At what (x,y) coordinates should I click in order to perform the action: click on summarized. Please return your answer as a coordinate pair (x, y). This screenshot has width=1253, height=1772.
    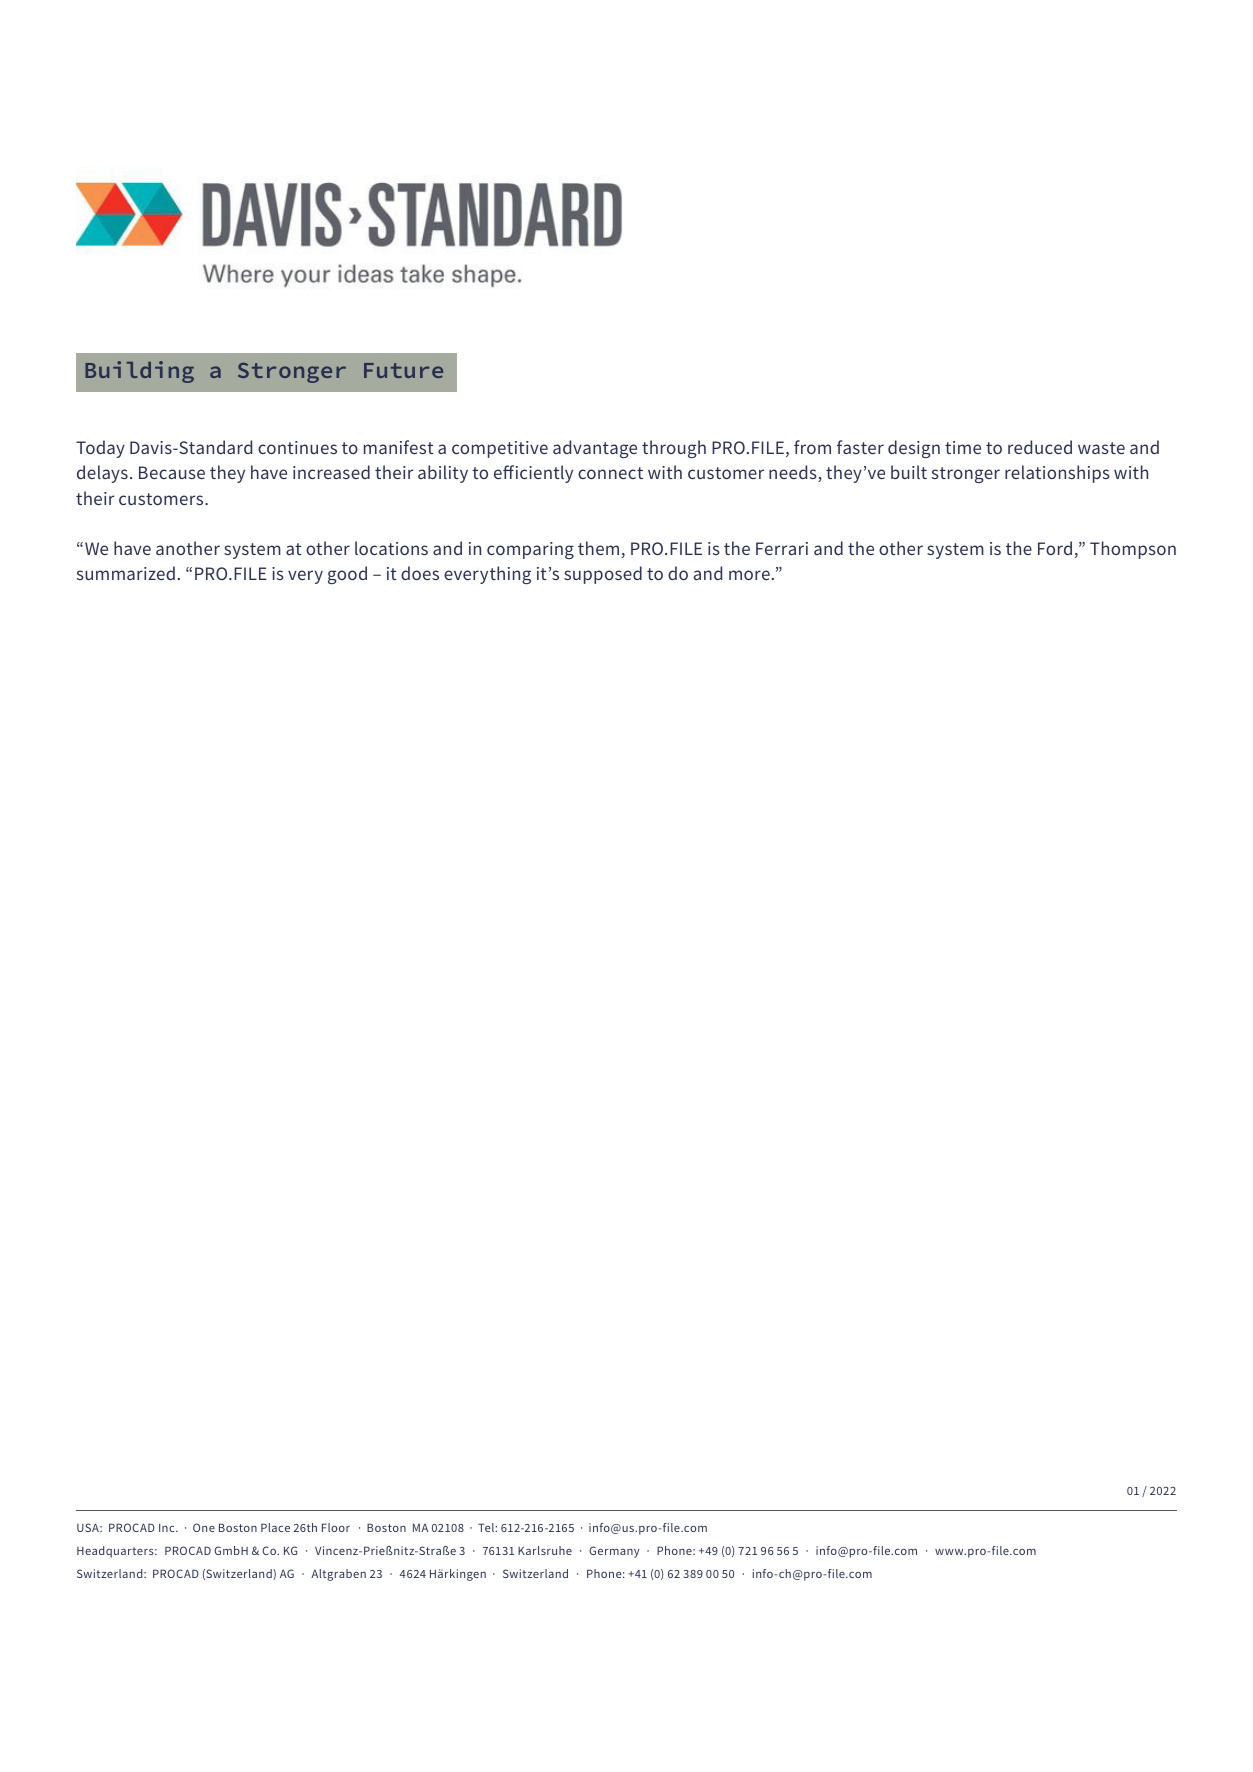
    Looking at the image, I should click on (126, 573).
